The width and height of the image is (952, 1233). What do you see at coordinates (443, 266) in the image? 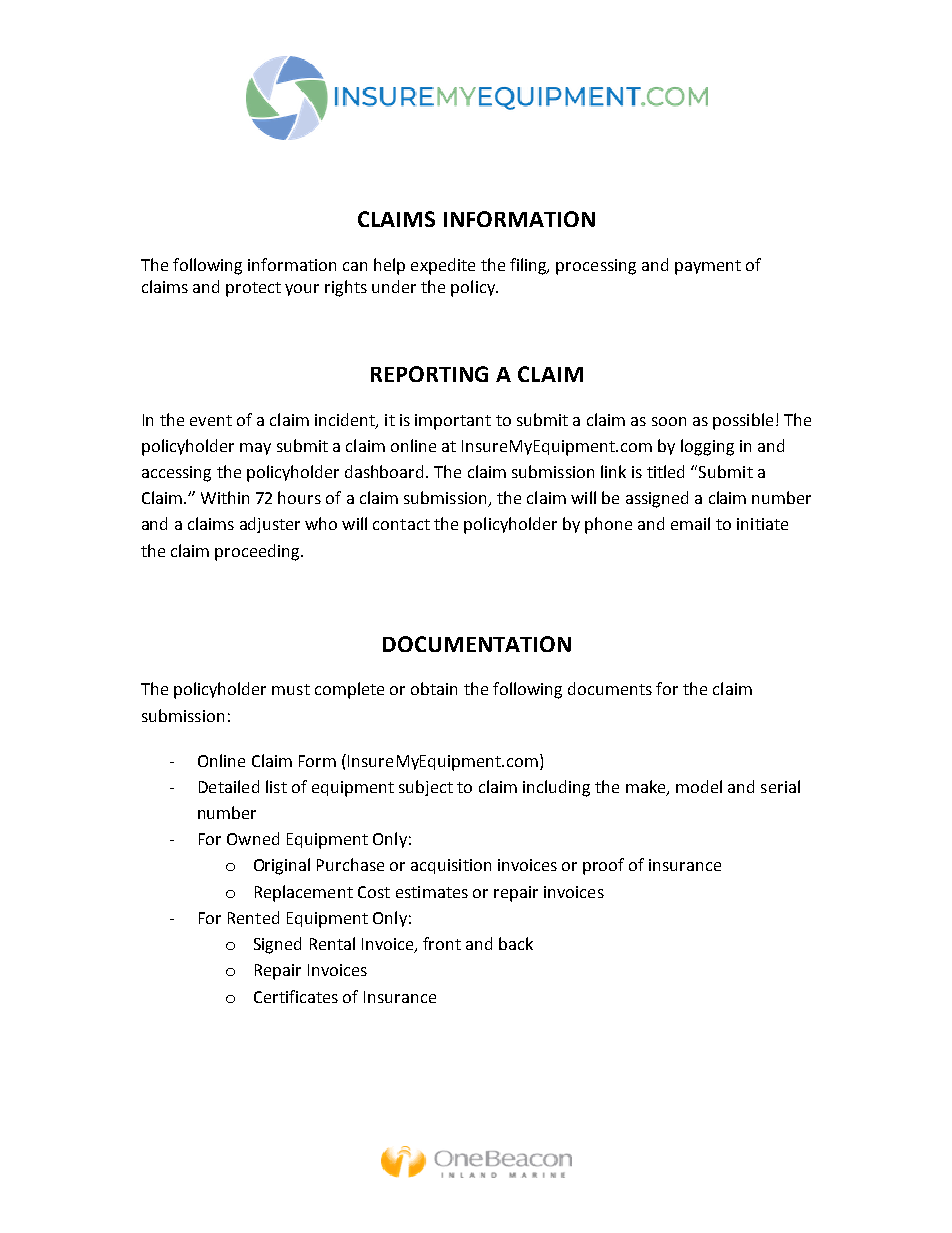
I see `expedite` at bounding box center [443, 266].
